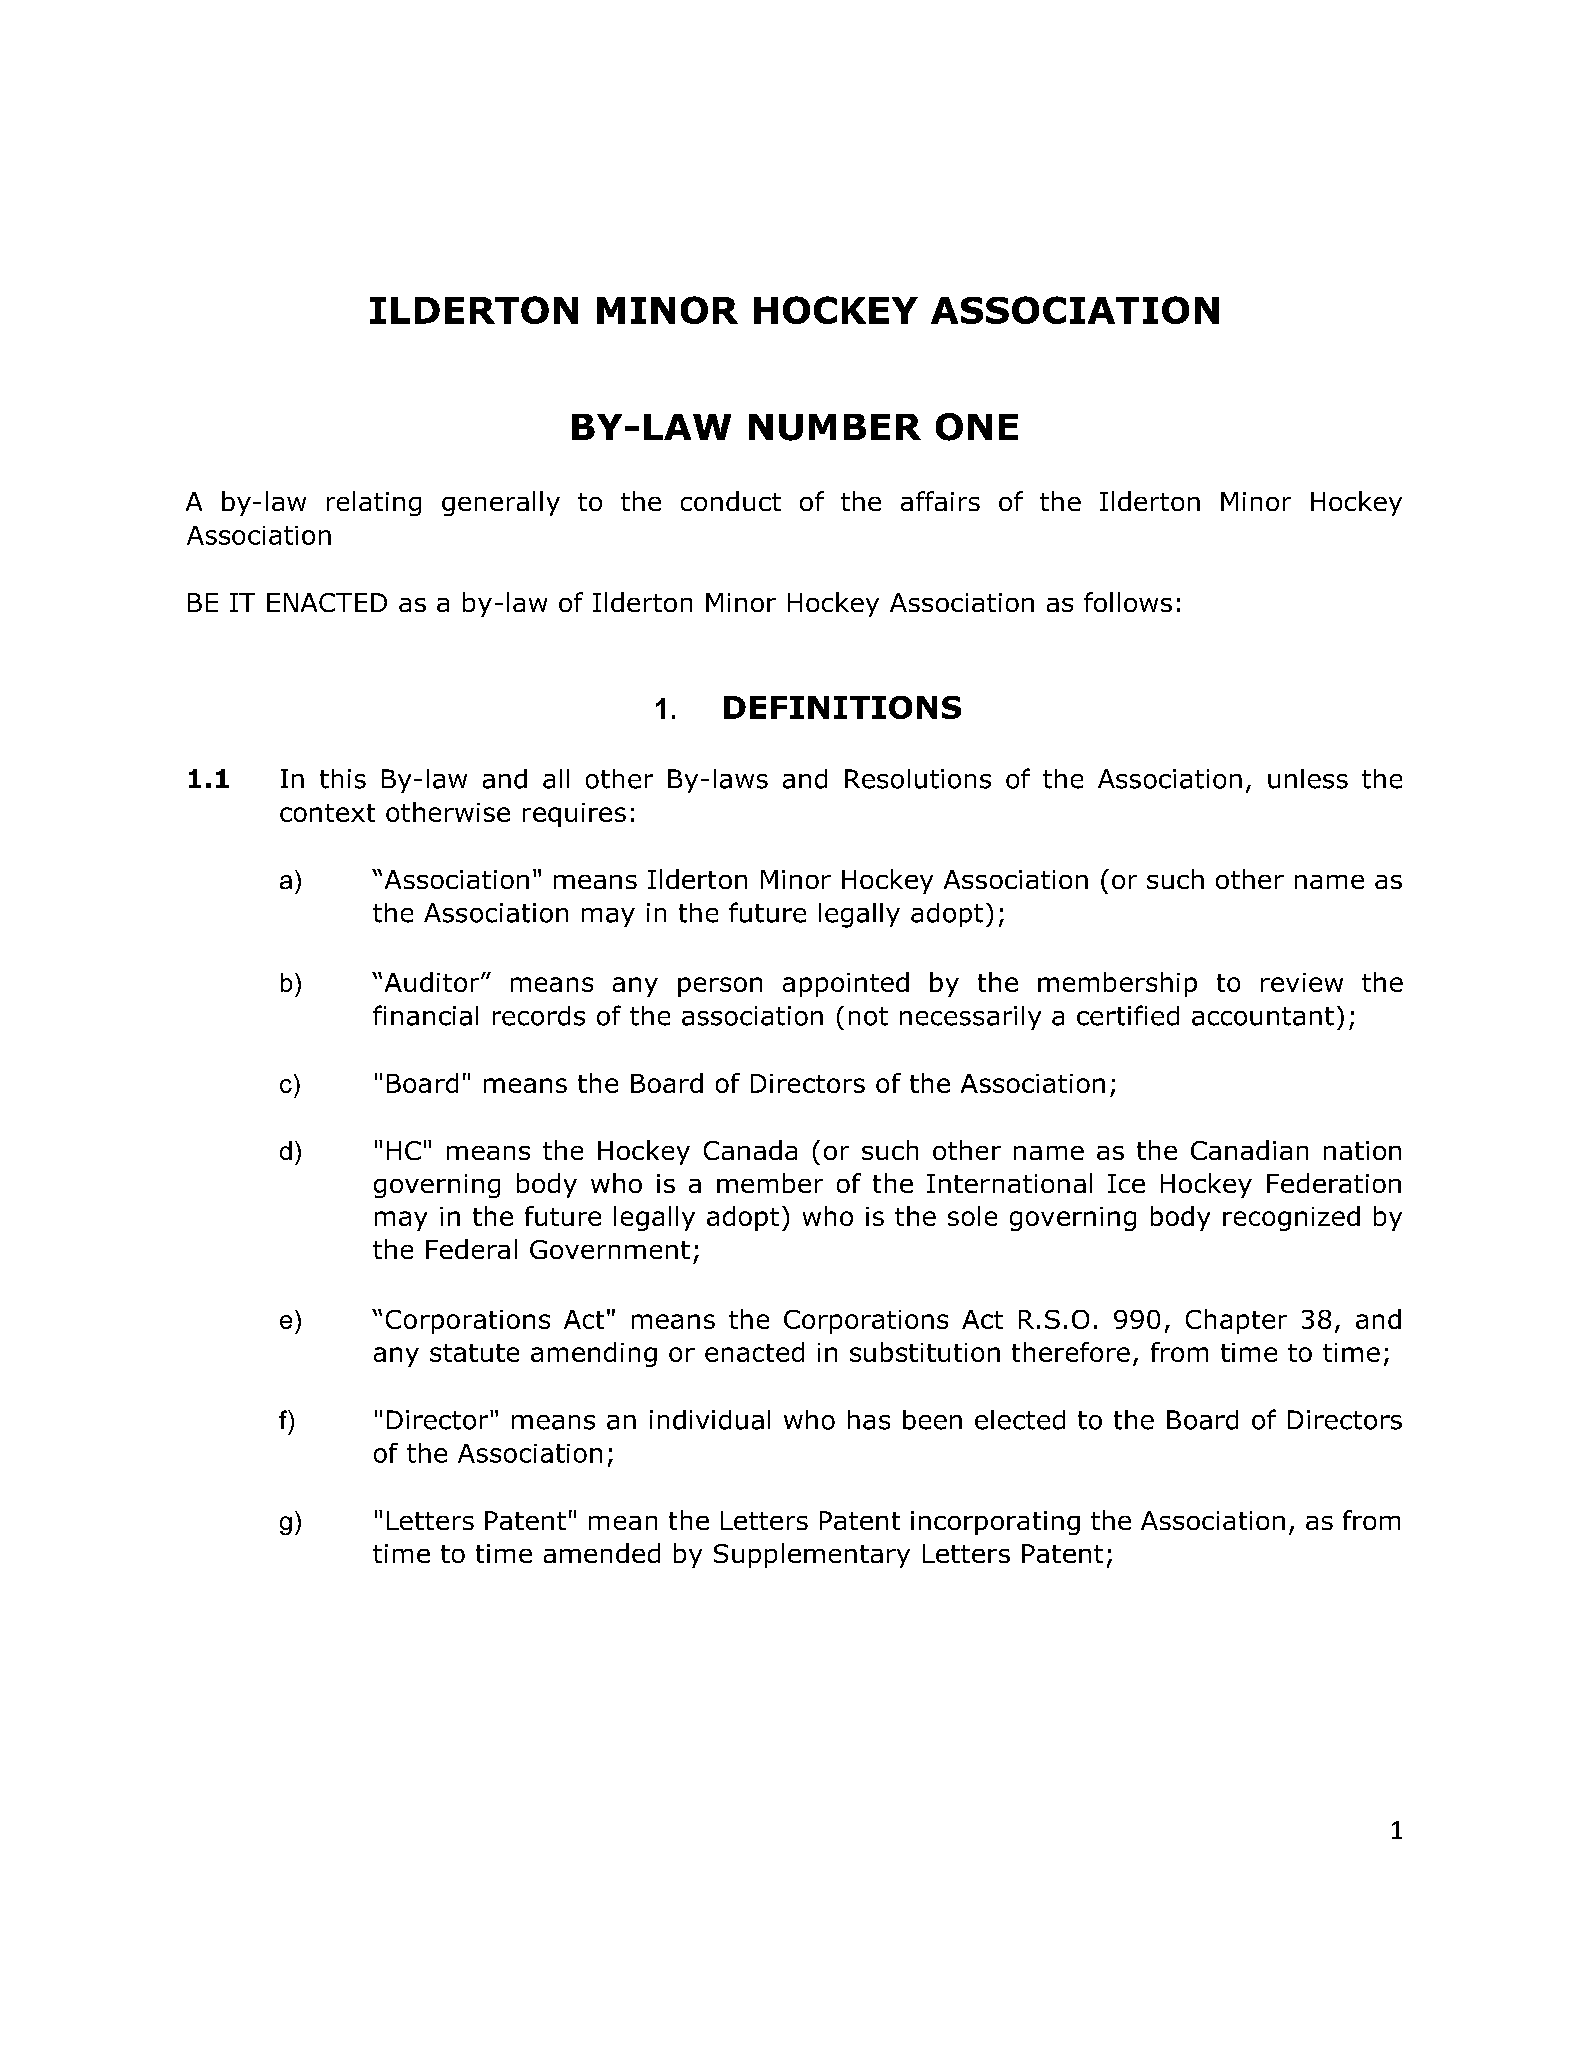 The height and width of the image is (2059, 1591). I want to click on appointed, so click(846, 984).
